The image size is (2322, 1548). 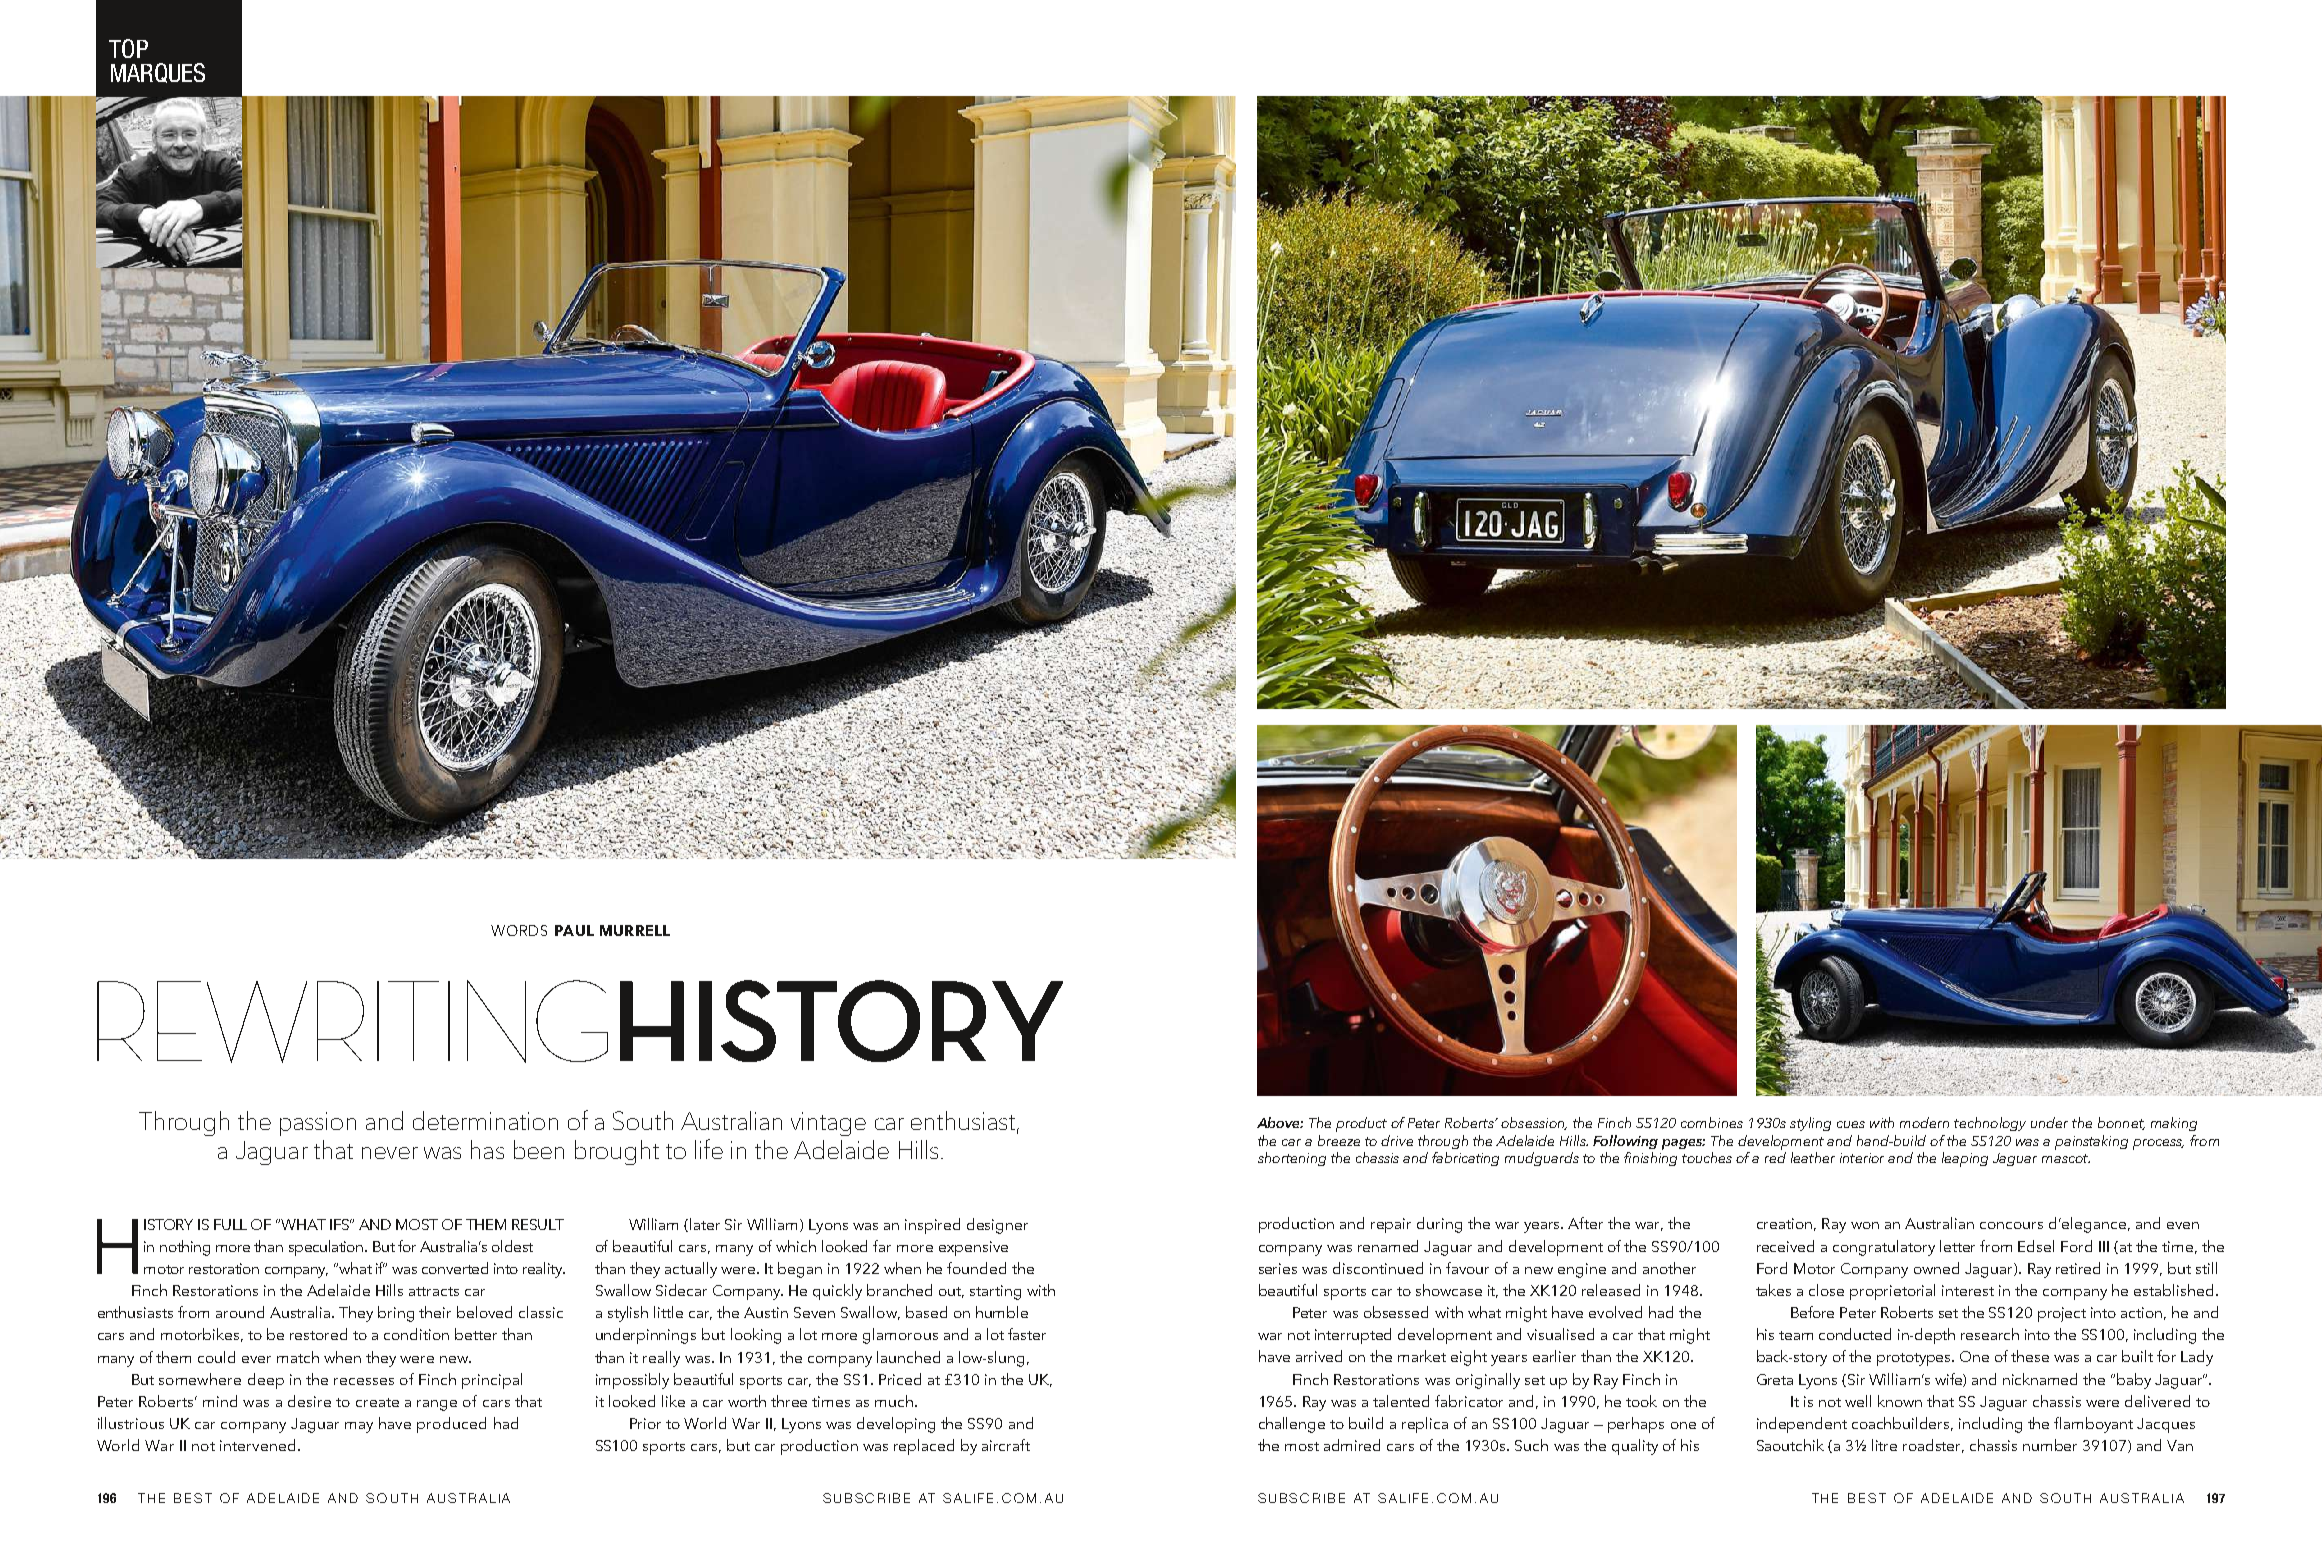 I want to click on passion, so click(x=318, y=1124).
